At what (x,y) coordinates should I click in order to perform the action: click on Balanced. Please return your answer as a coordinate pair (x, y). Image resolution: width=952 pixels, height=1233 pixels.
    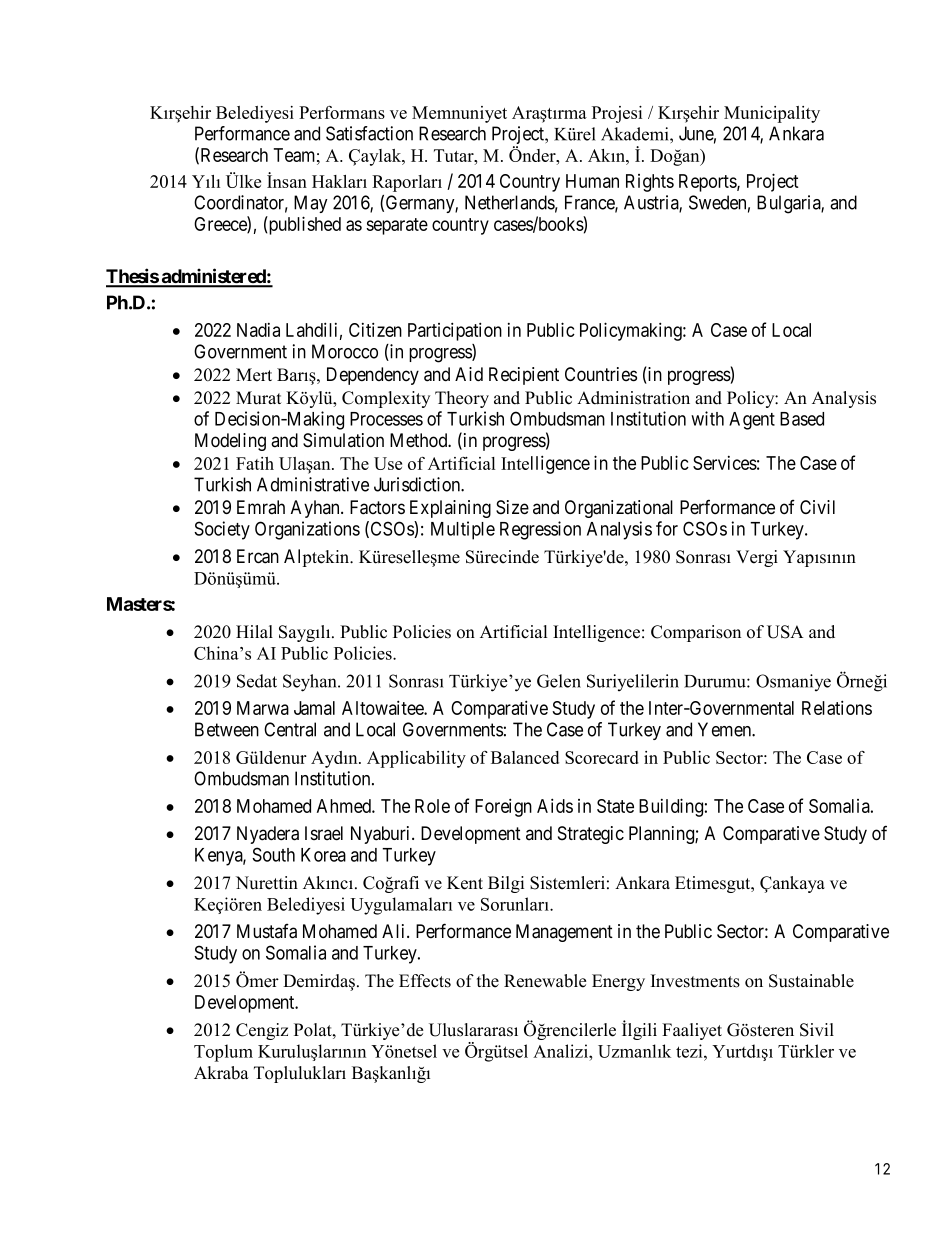
    Looking at the image, I should click on (525, 757).
